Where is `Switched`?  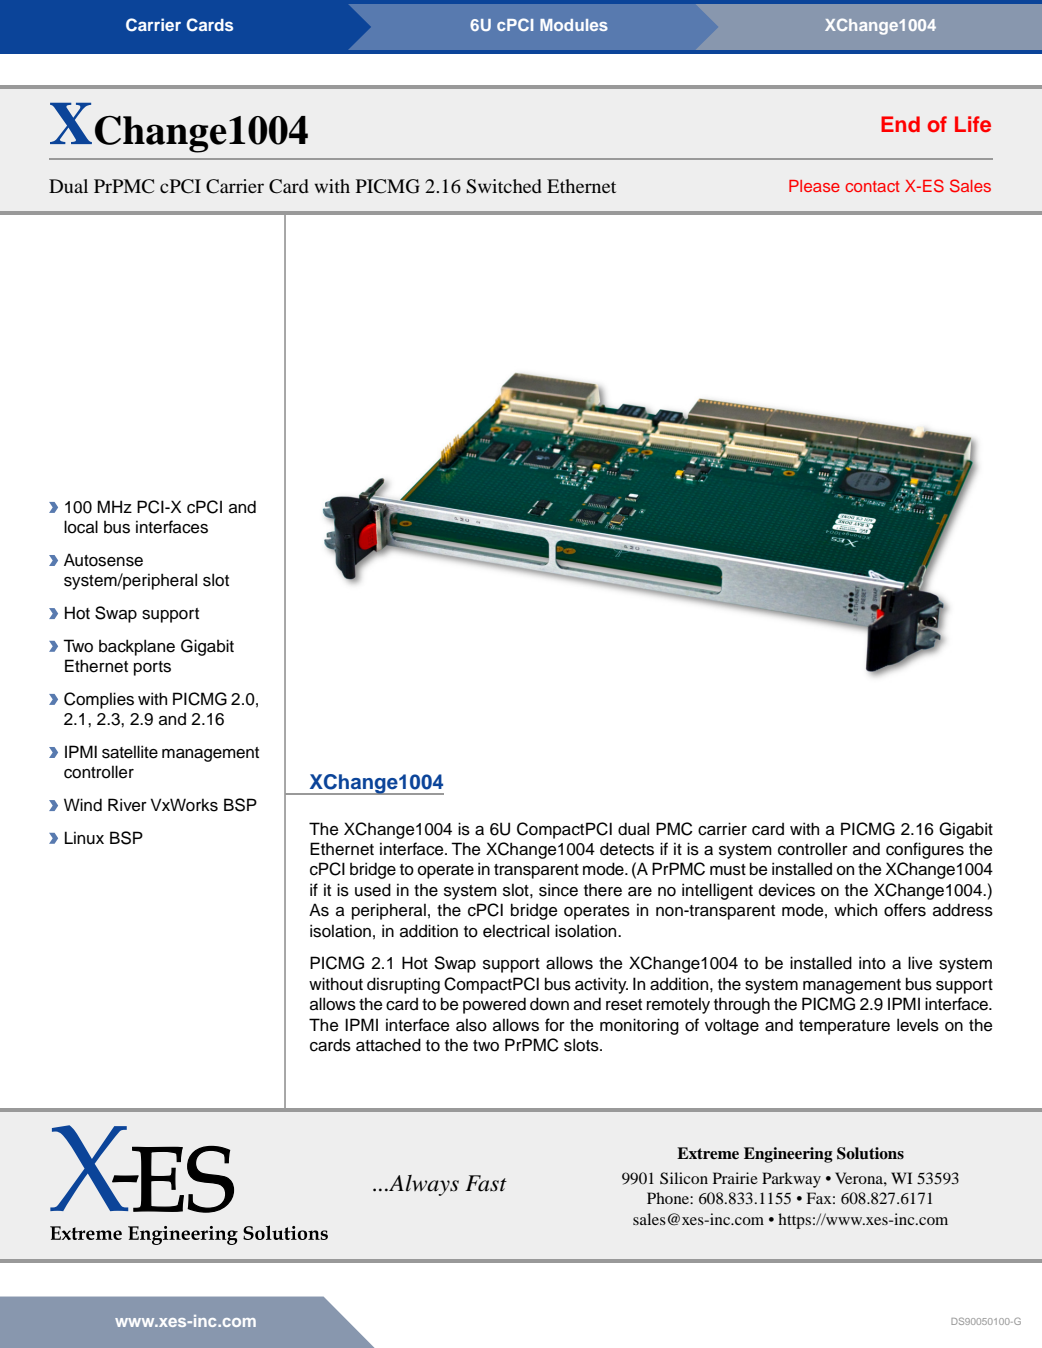 Switched is located at coordinates (504, 186).
